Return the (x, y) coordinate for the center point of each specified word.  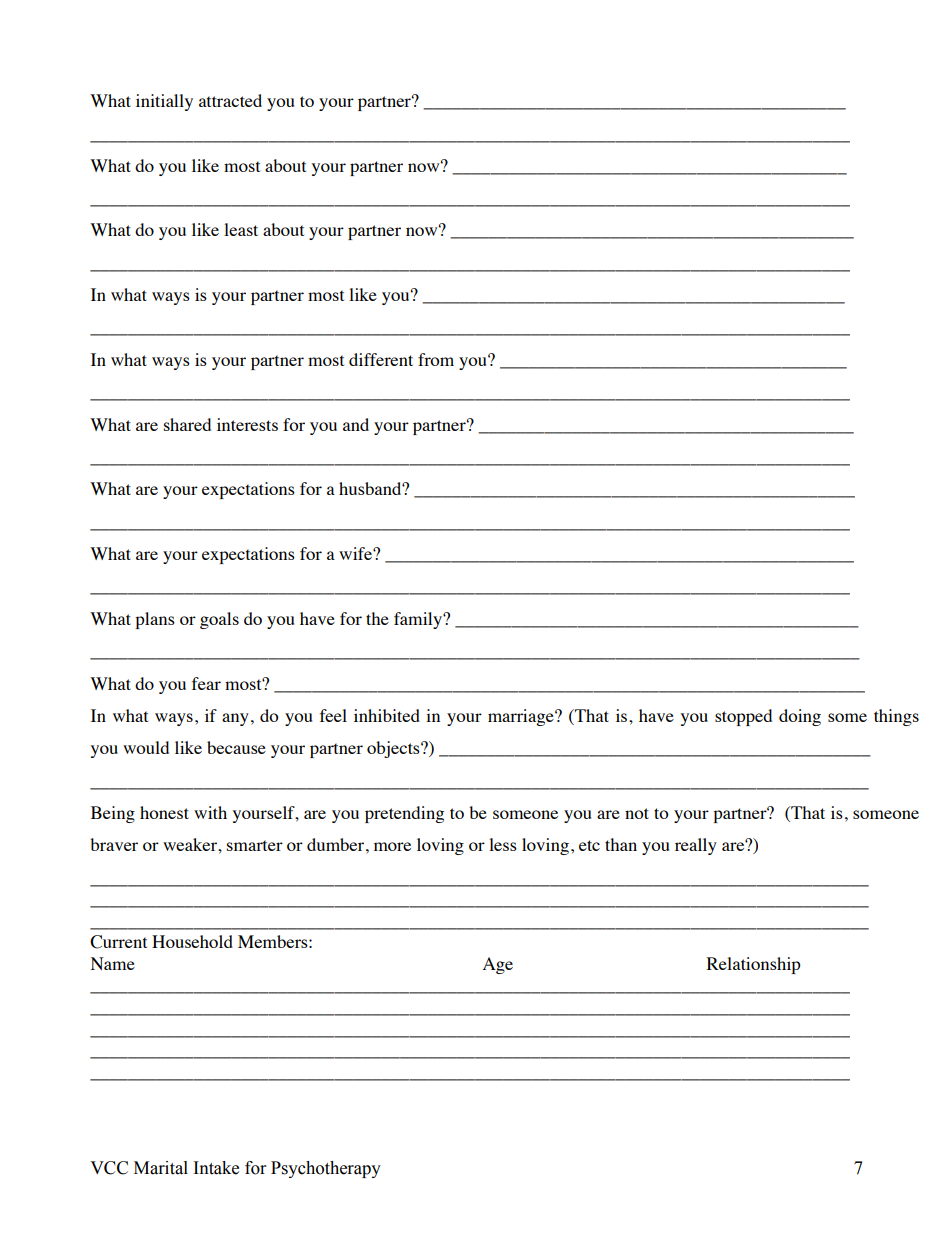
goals (219, 620)
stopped (743, 717)
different (381, 359)
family (419, 620)
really (696, 846)
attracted (230, 100)
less (503, 844)
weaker (191, 844)
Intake (216, 1168)
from (436, 359)
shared (187, 424)
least (241, 229)
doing (800, 717)
